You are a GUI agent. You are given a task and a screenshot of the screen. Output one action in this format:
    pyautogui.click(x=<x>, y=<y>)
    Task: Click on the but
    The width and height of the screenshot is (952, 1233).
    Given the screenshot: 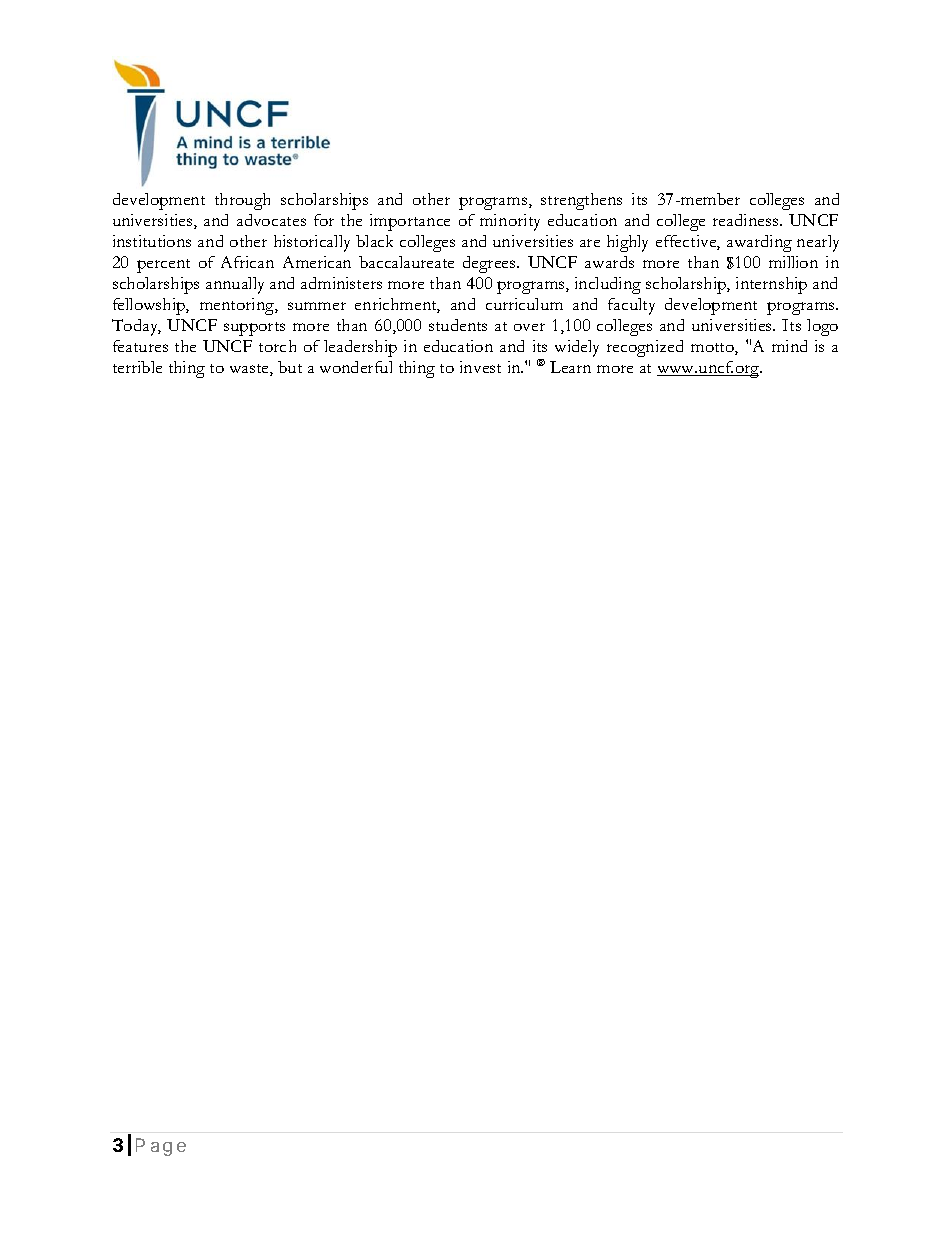 What is the action you would take?
    pyautogui.click(x=290, y=367)
